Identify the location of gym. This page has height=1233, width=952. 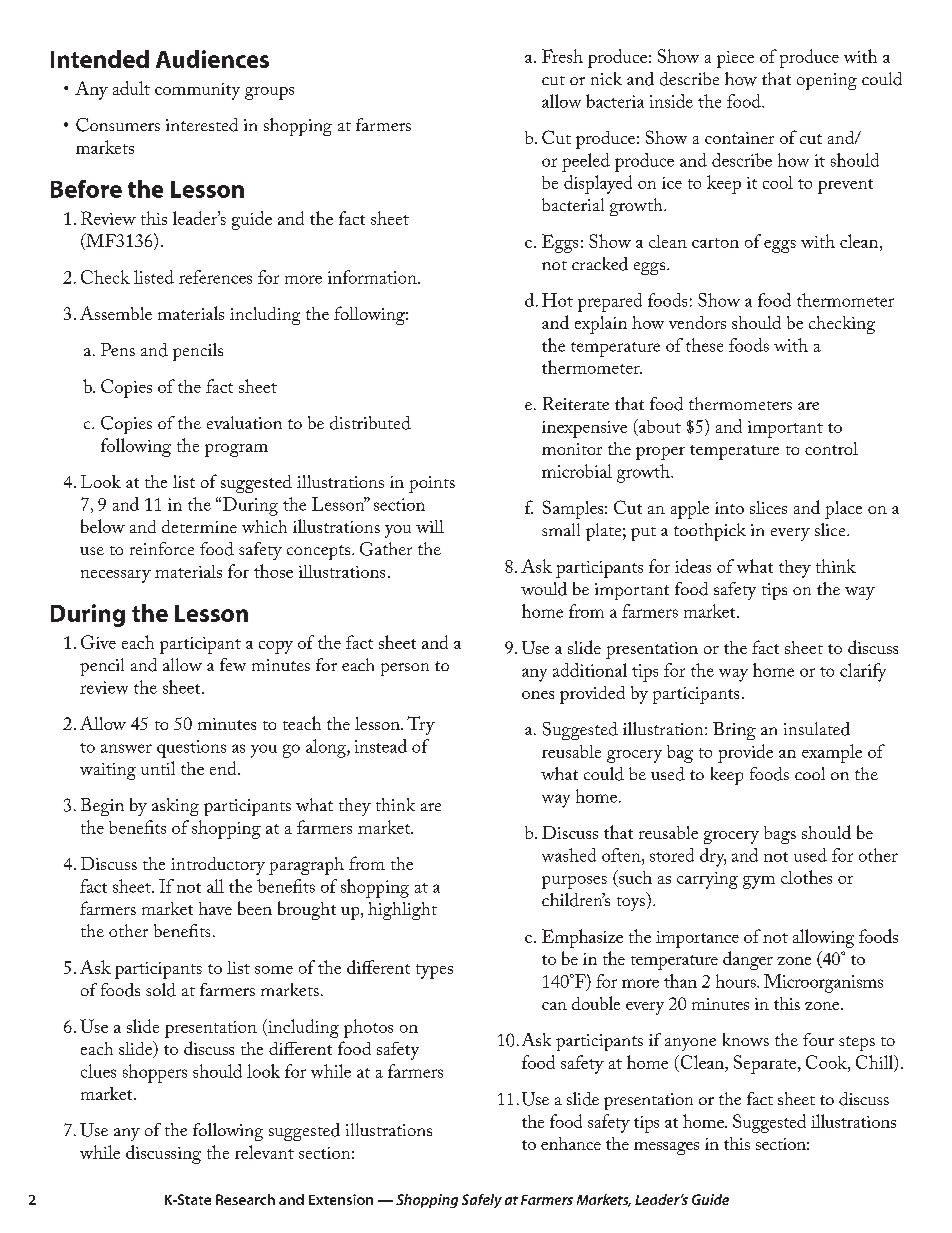
(759, 882).
